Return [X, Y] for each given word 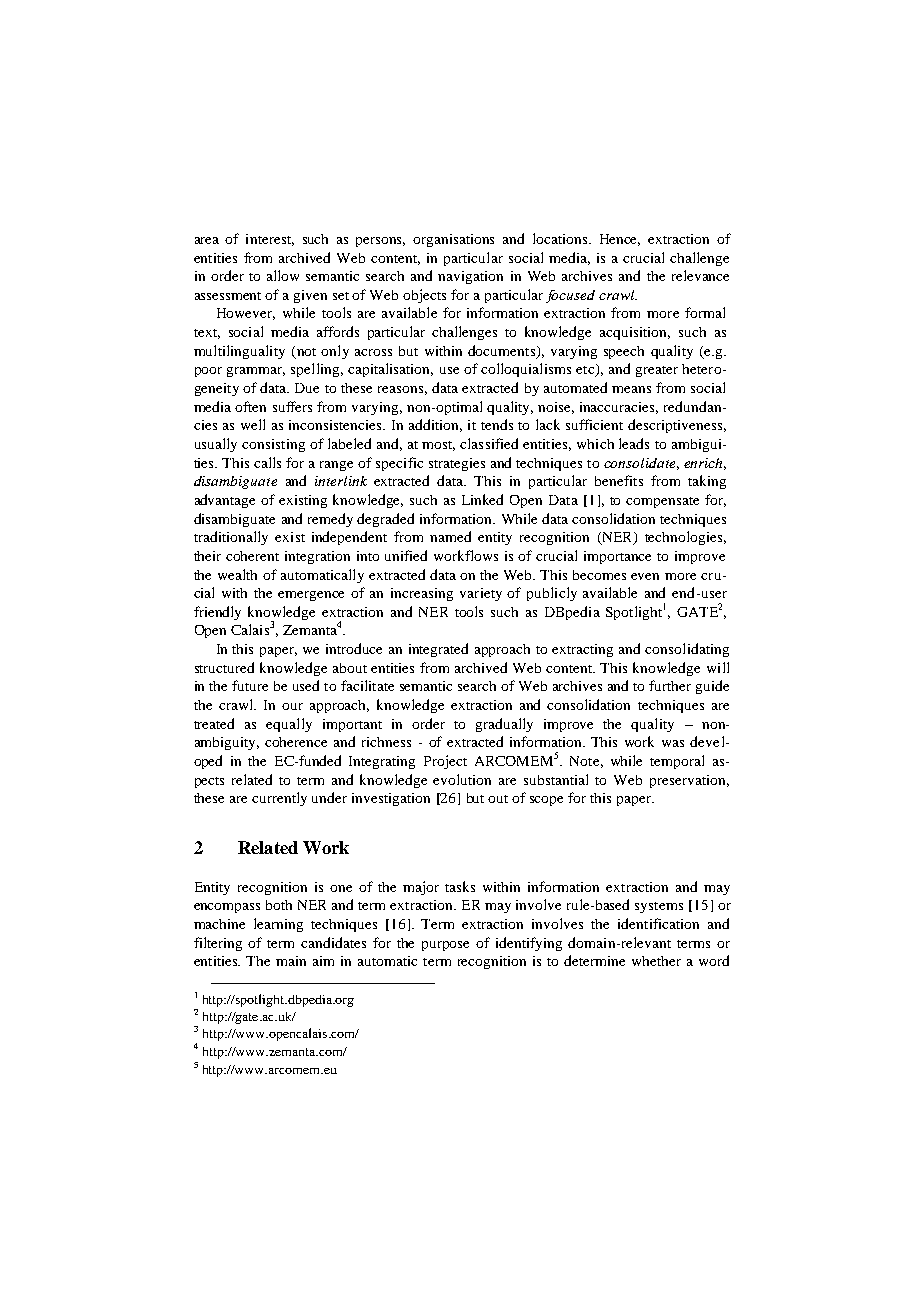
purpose [445, 946]
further [670, 685]
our [292, 706]
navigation [470, 277]
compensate [662, 502]
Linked [482, 499]
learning [278, 925]
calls [267, 462]
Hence [620, 240]
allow [283, 275]
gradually [504, 725]
